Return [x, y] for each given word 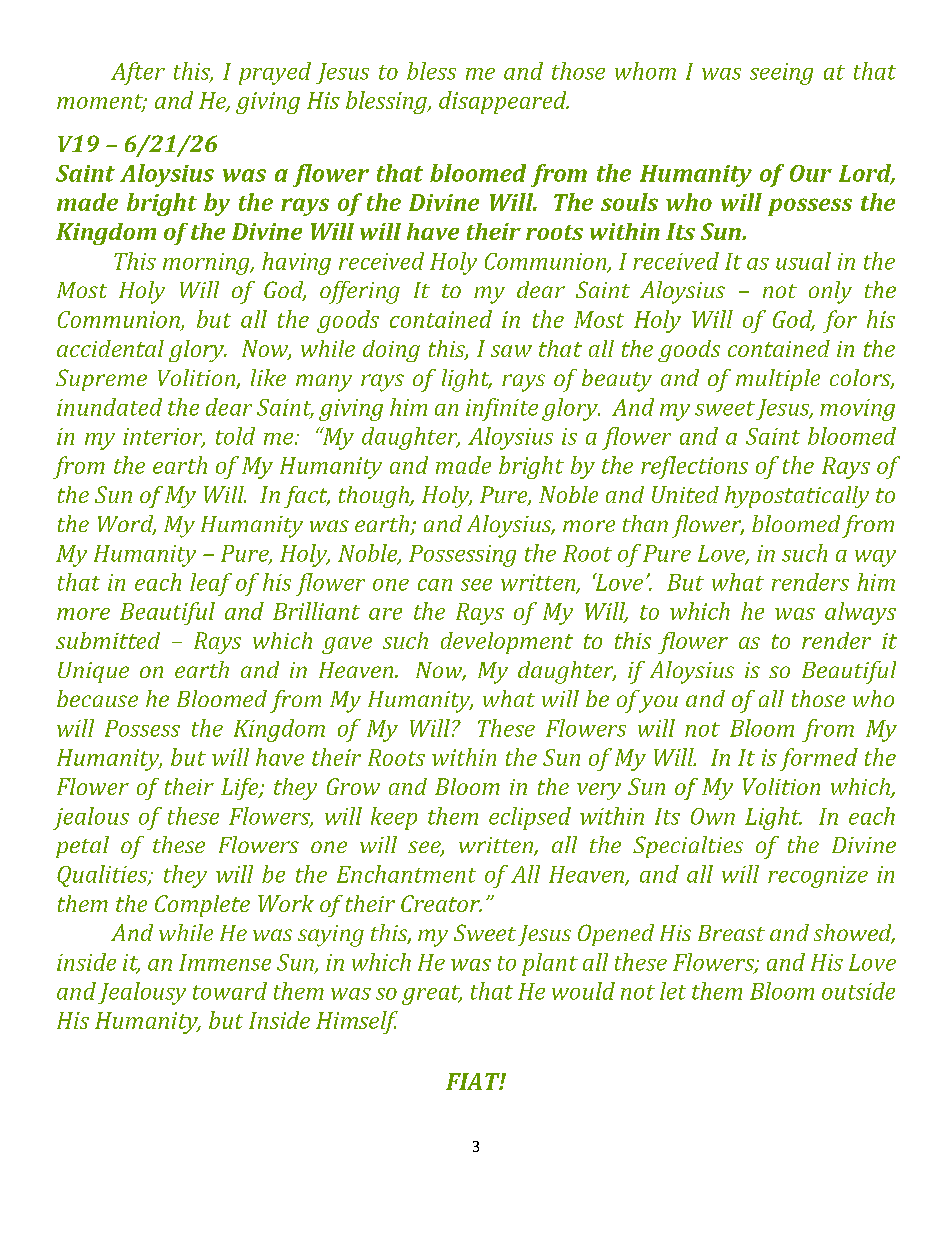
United [685, 494]
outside [858, 991]
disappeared [504, 102]
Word [127, 525]
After [138, 73]
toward [230, 991]
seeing [781, 74]
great [432, 995]
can [435, 585]
